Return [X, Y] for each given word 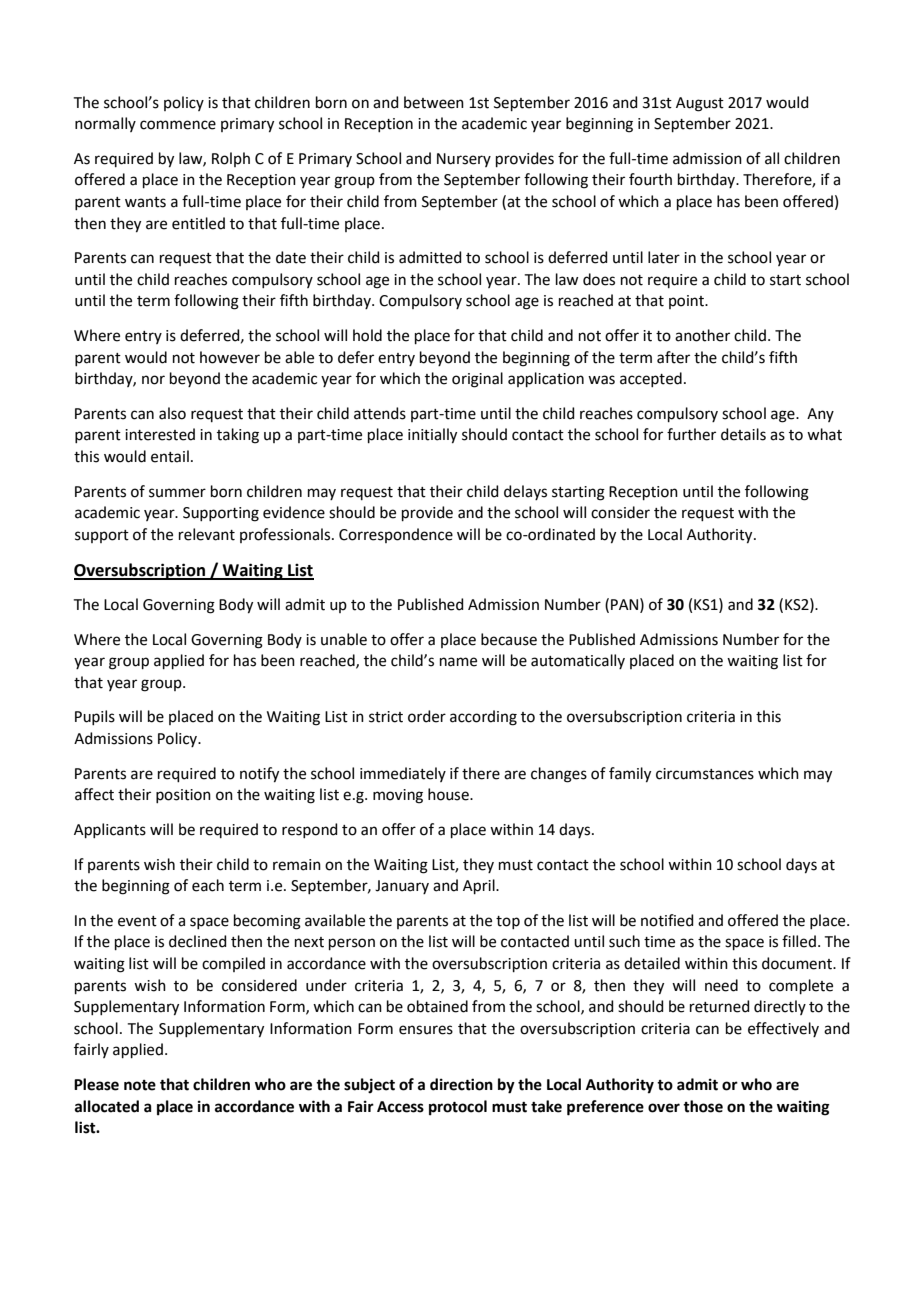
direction [461, 1084]
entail [170, 456]
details [743, 434]
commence [178, 125]
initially [432, 436]
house [449, 794]
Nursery [464, 160]
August [700, 104]
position [183, 796]
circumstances [705, 774]
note [140, 1085]
